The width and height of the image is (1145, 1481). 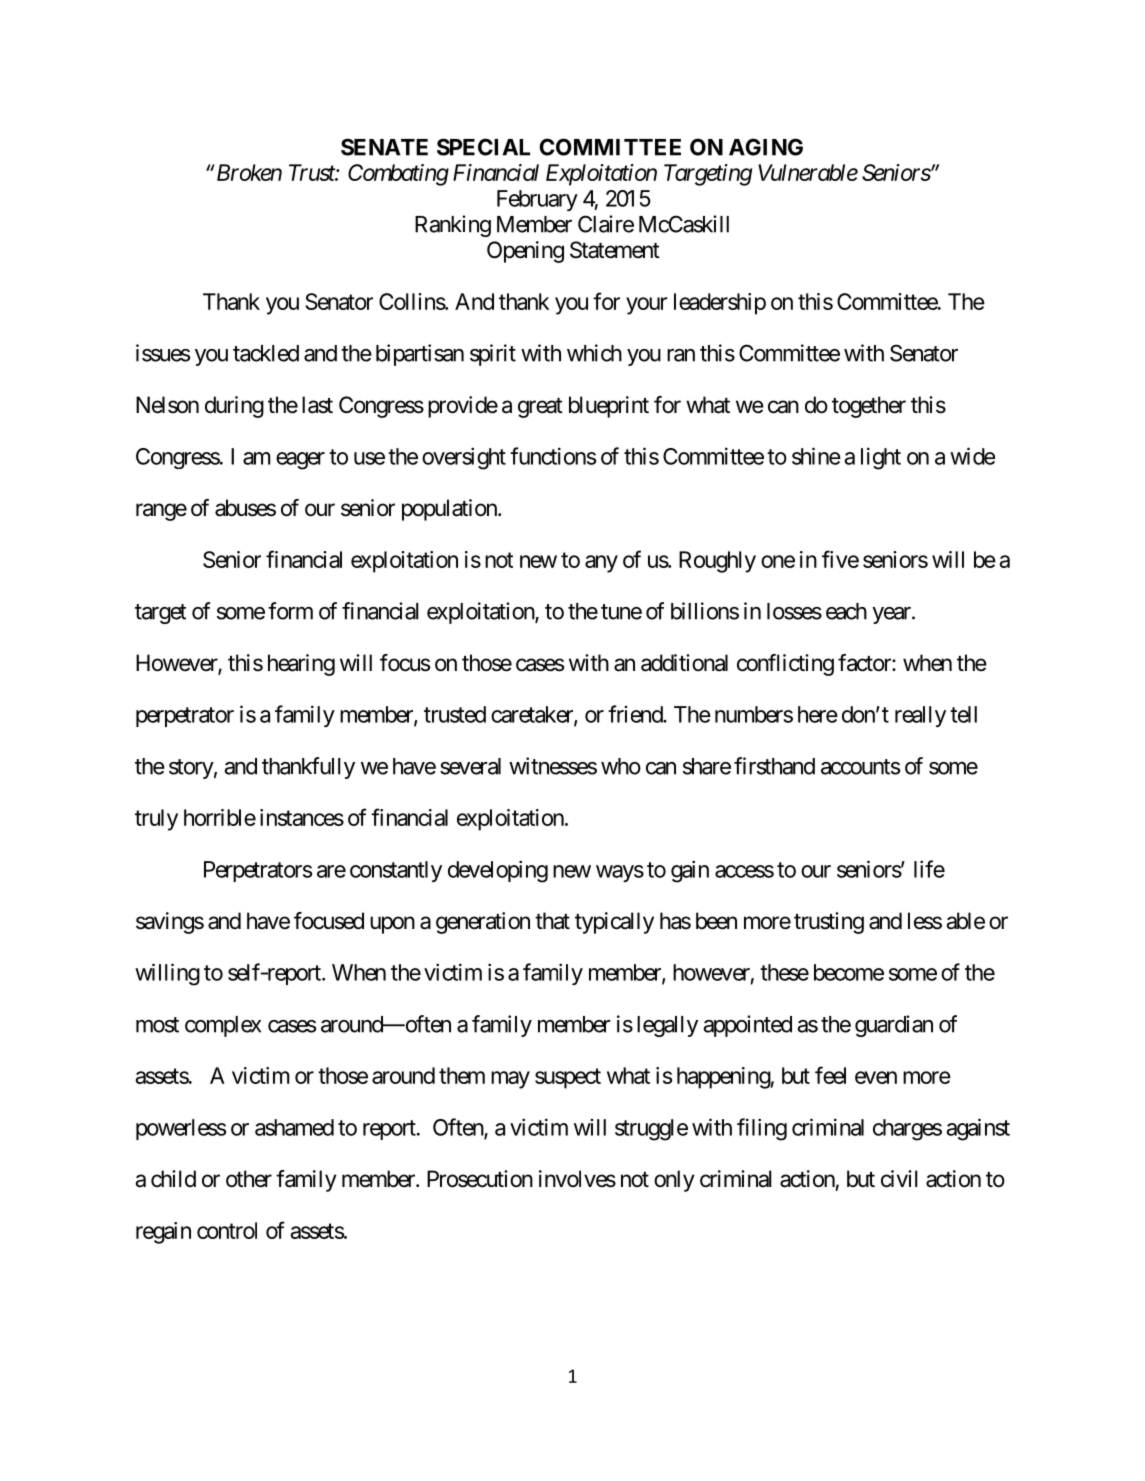 I want to click on horrible, so click(x=220, y=817).
